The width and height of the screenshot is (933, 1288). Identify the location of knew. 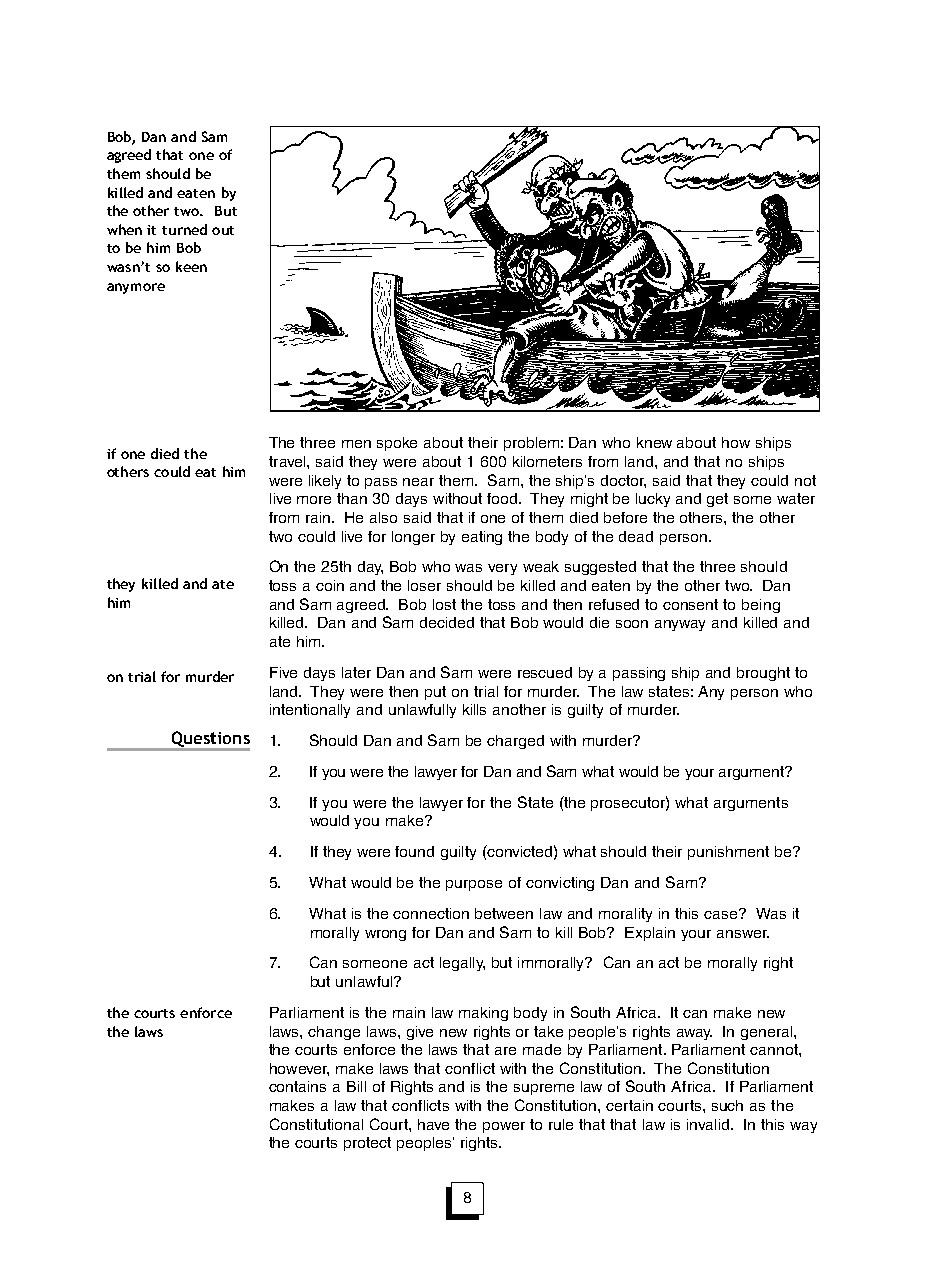
(654, 442).
